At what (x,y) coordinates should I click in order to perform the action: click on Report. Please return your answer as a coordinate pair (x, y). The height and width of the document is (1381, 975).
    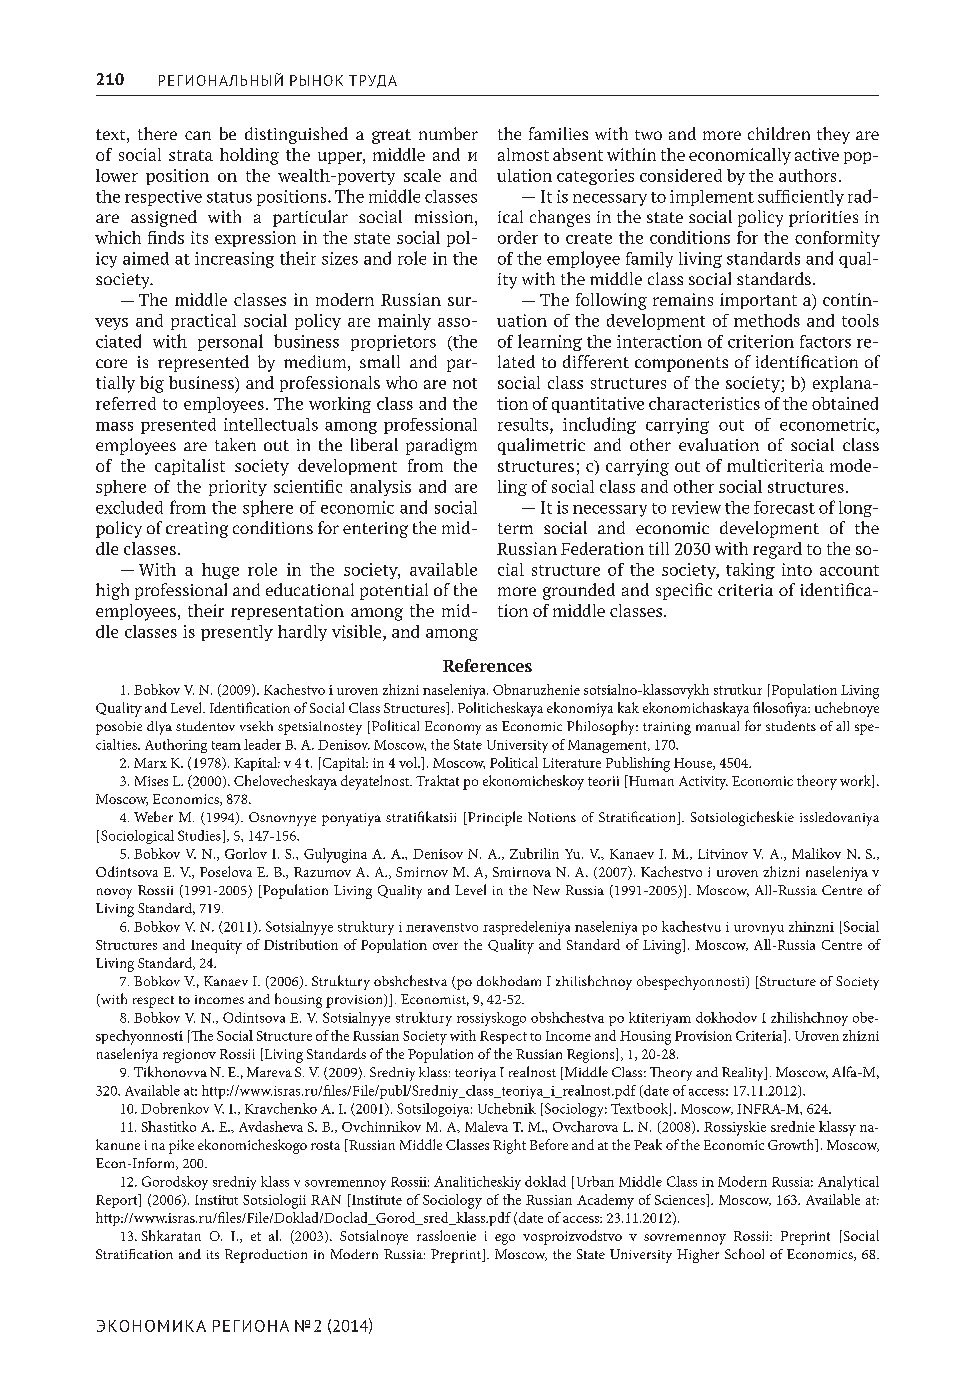
    Looking at the image, I should click on (118, 1201).
